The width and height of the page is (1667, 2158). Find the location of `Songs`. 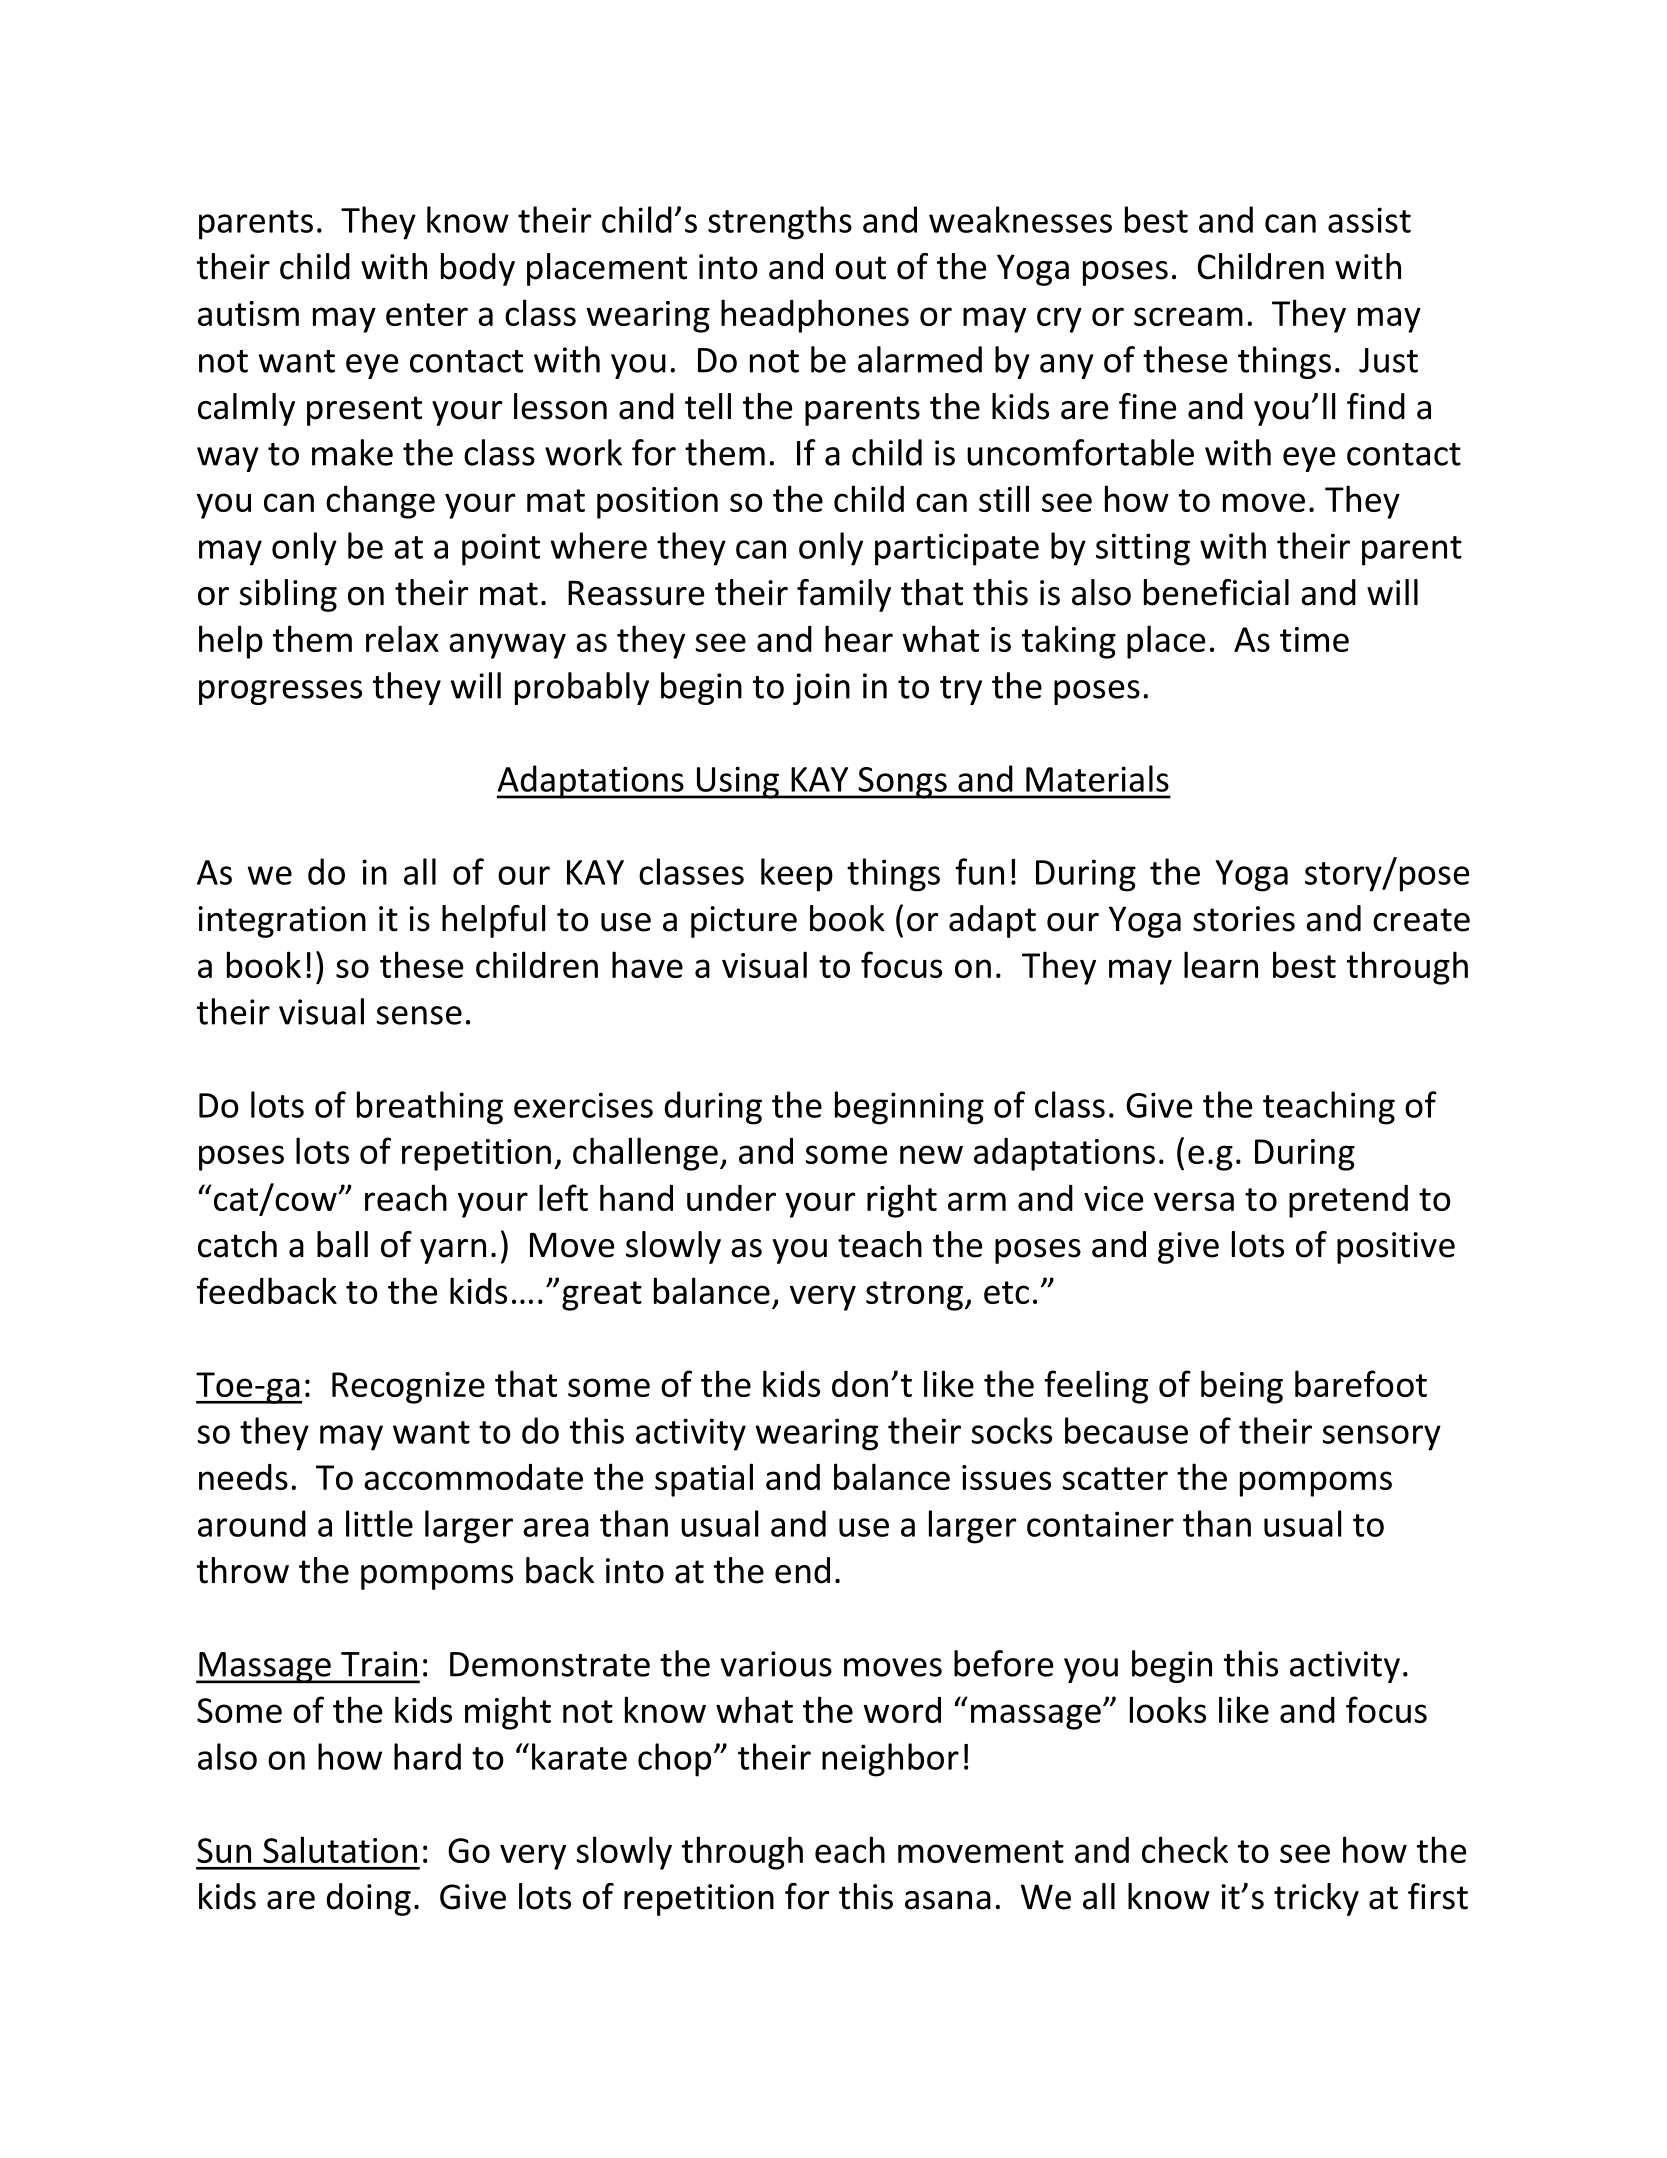

Songs is located at coordinates (902, 783).
